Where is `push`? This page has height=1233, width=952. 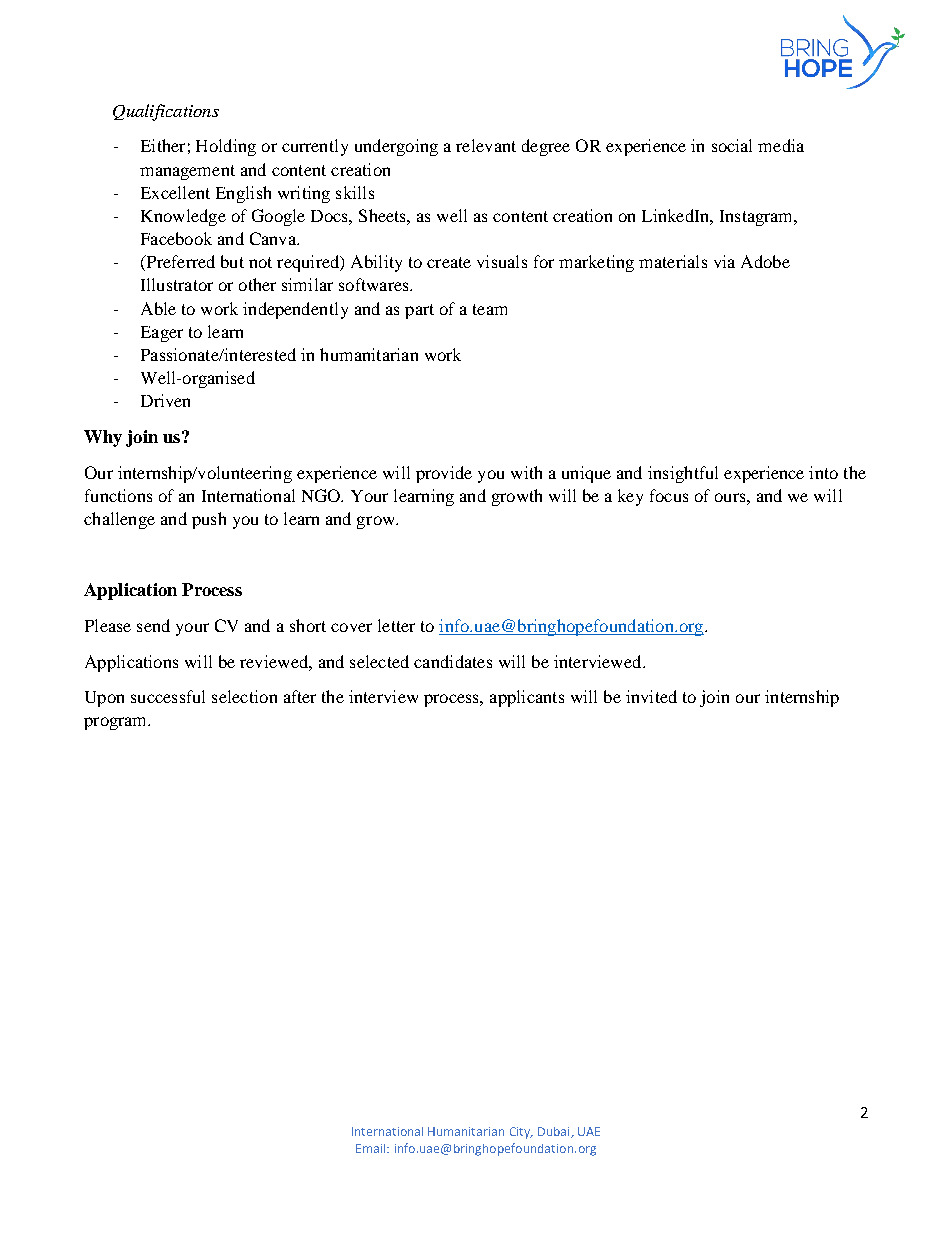 push is located at coordinates (209, 520).
